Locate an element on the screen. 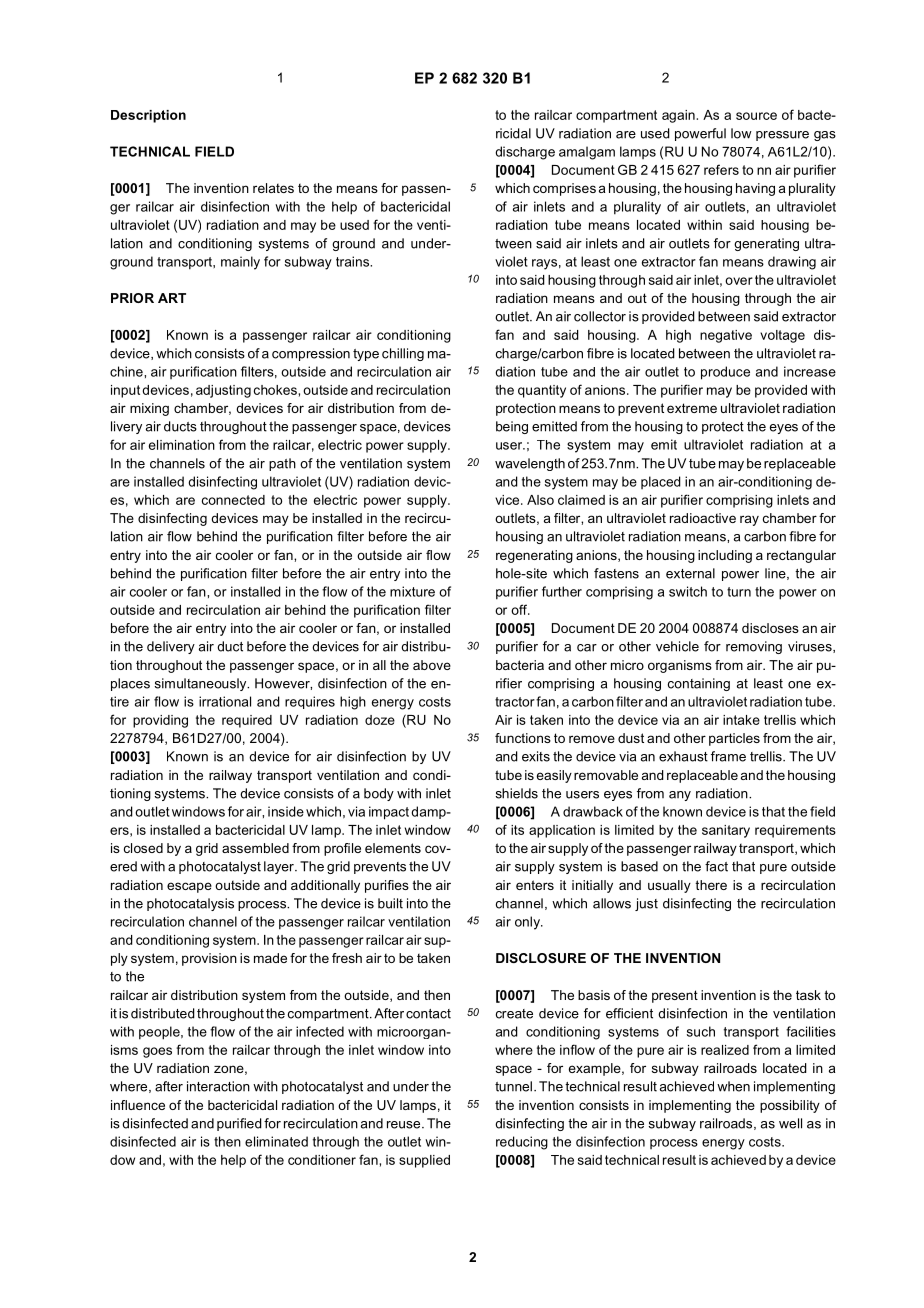  refers is located at coordinates (721, 169).
